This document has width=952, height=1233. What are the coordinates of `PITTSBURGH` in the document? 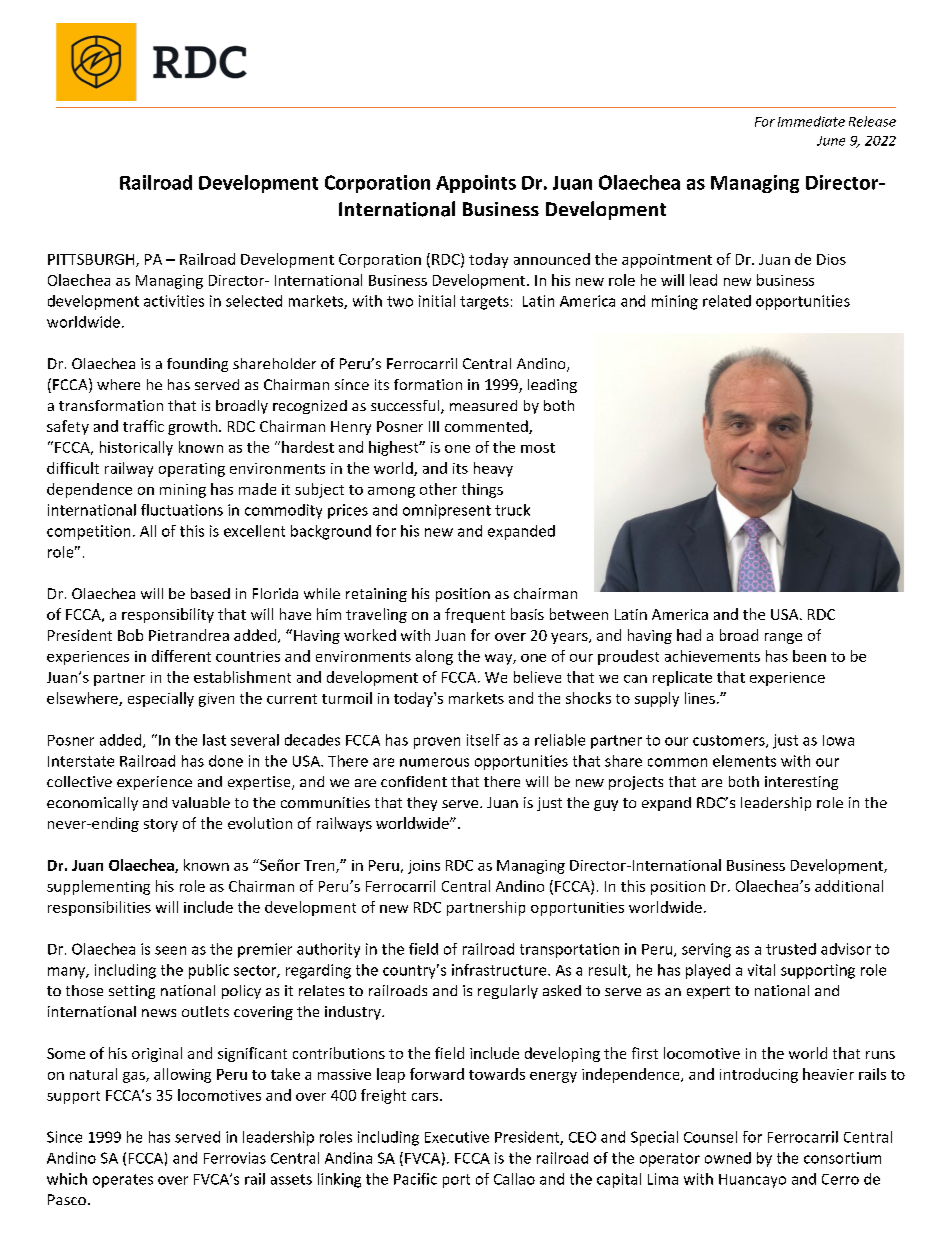 It's located at (92, 260).
